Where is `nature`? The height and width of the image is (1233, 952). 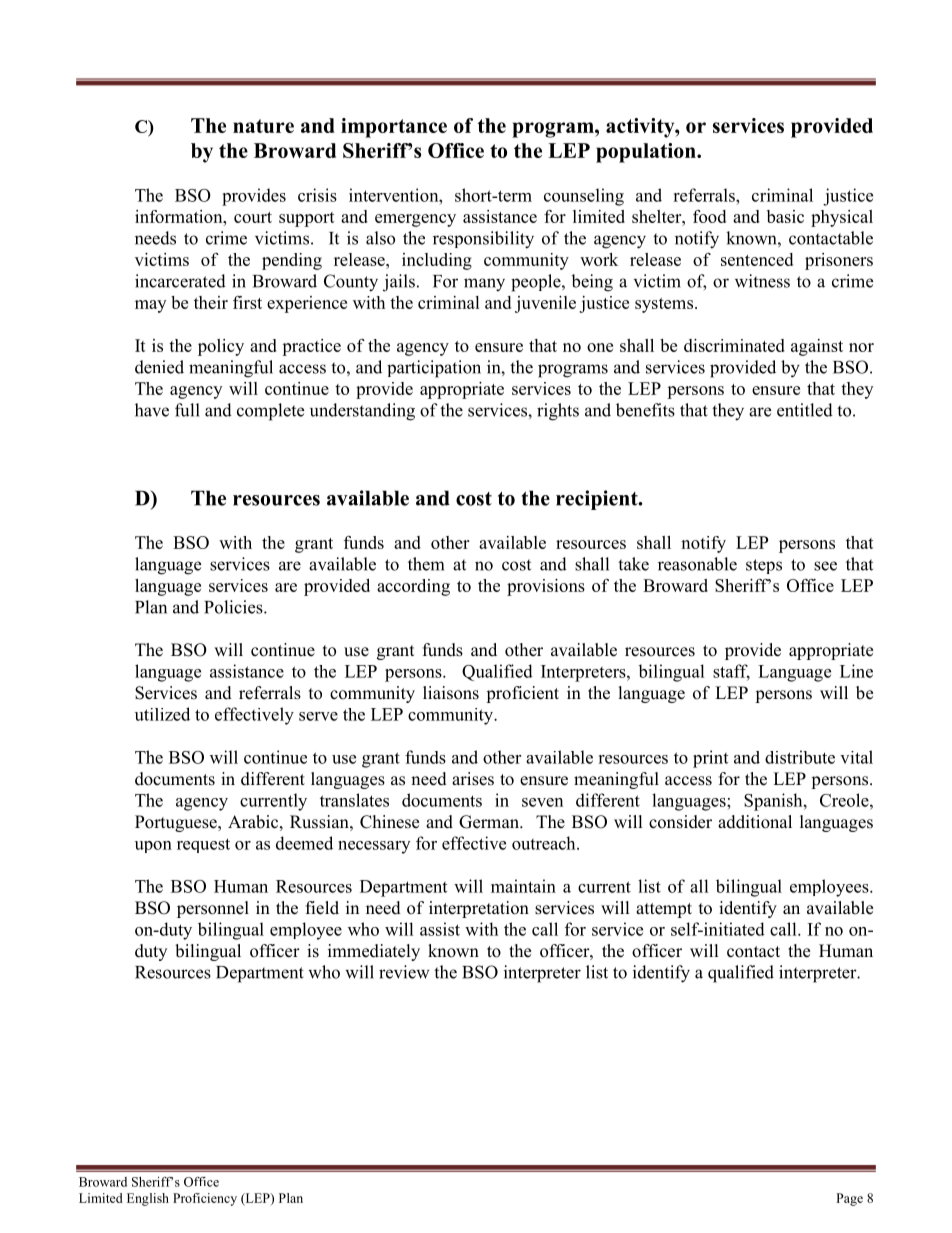 nature is located at coordinates (263, 126).
